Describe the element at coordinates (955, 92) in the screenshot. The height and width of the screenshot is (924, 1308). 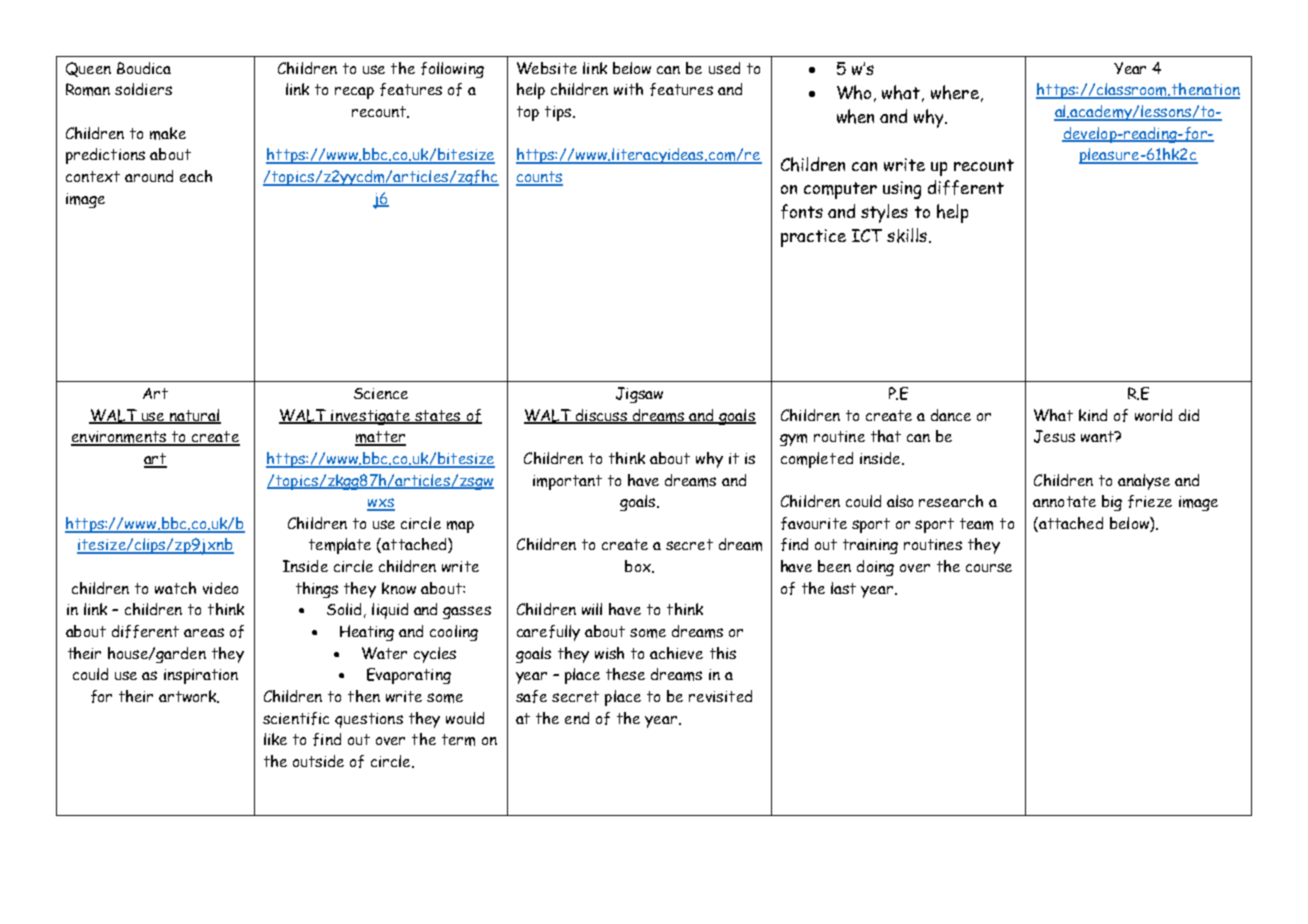
I see `where` at that location.
